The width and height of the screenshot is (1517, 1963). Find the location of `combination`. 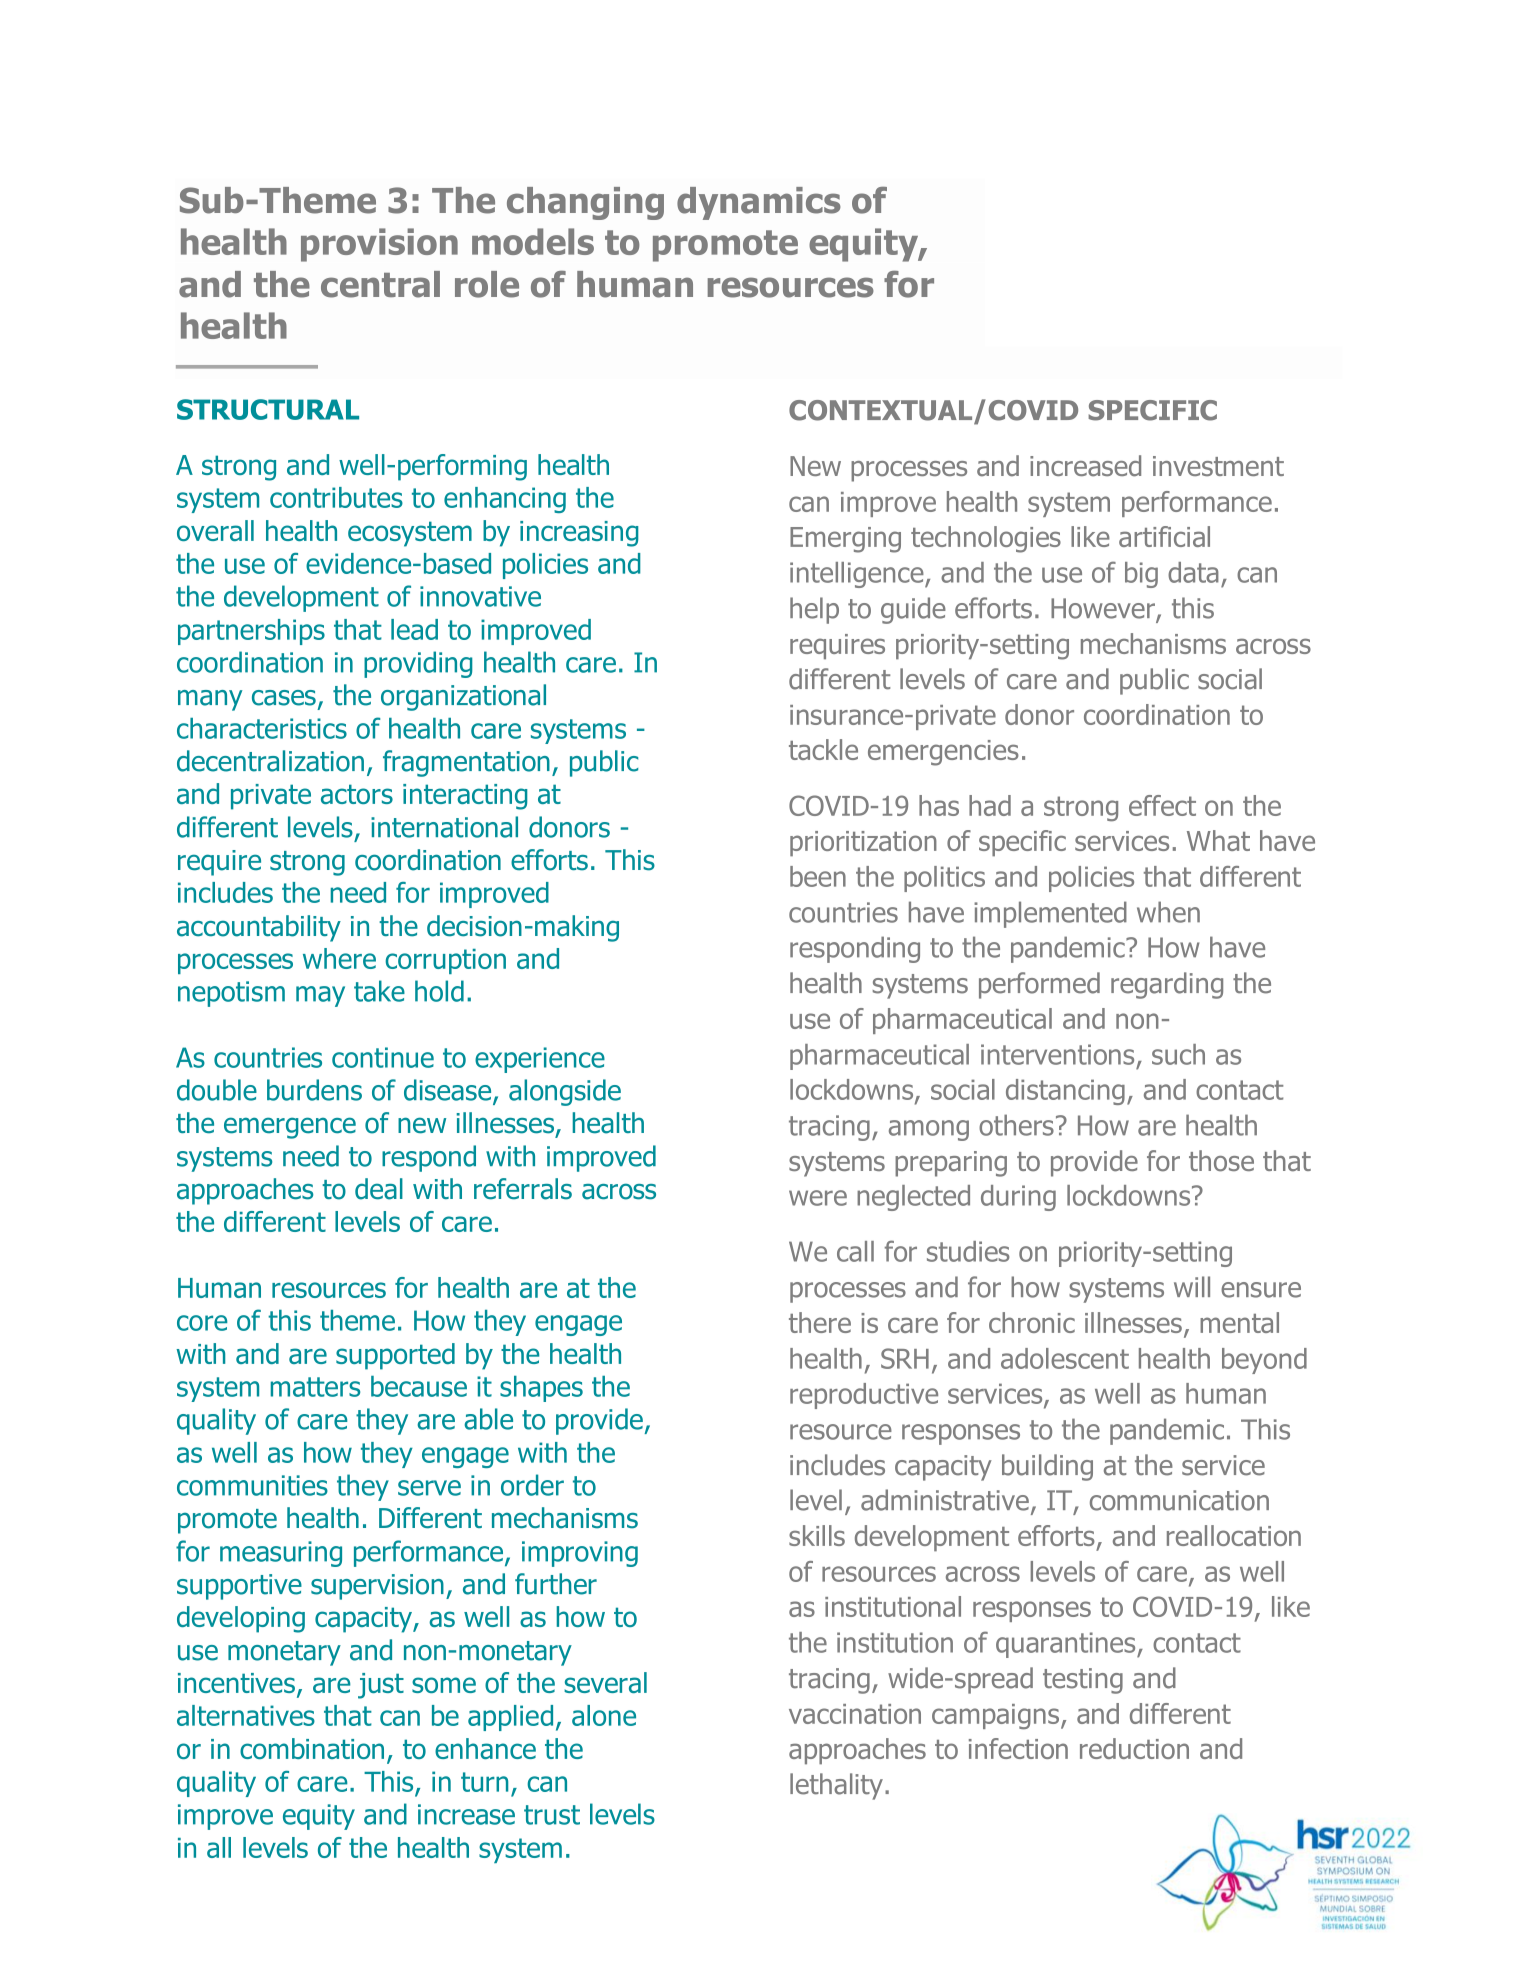

combination is located at coordinates (312, 1748).
